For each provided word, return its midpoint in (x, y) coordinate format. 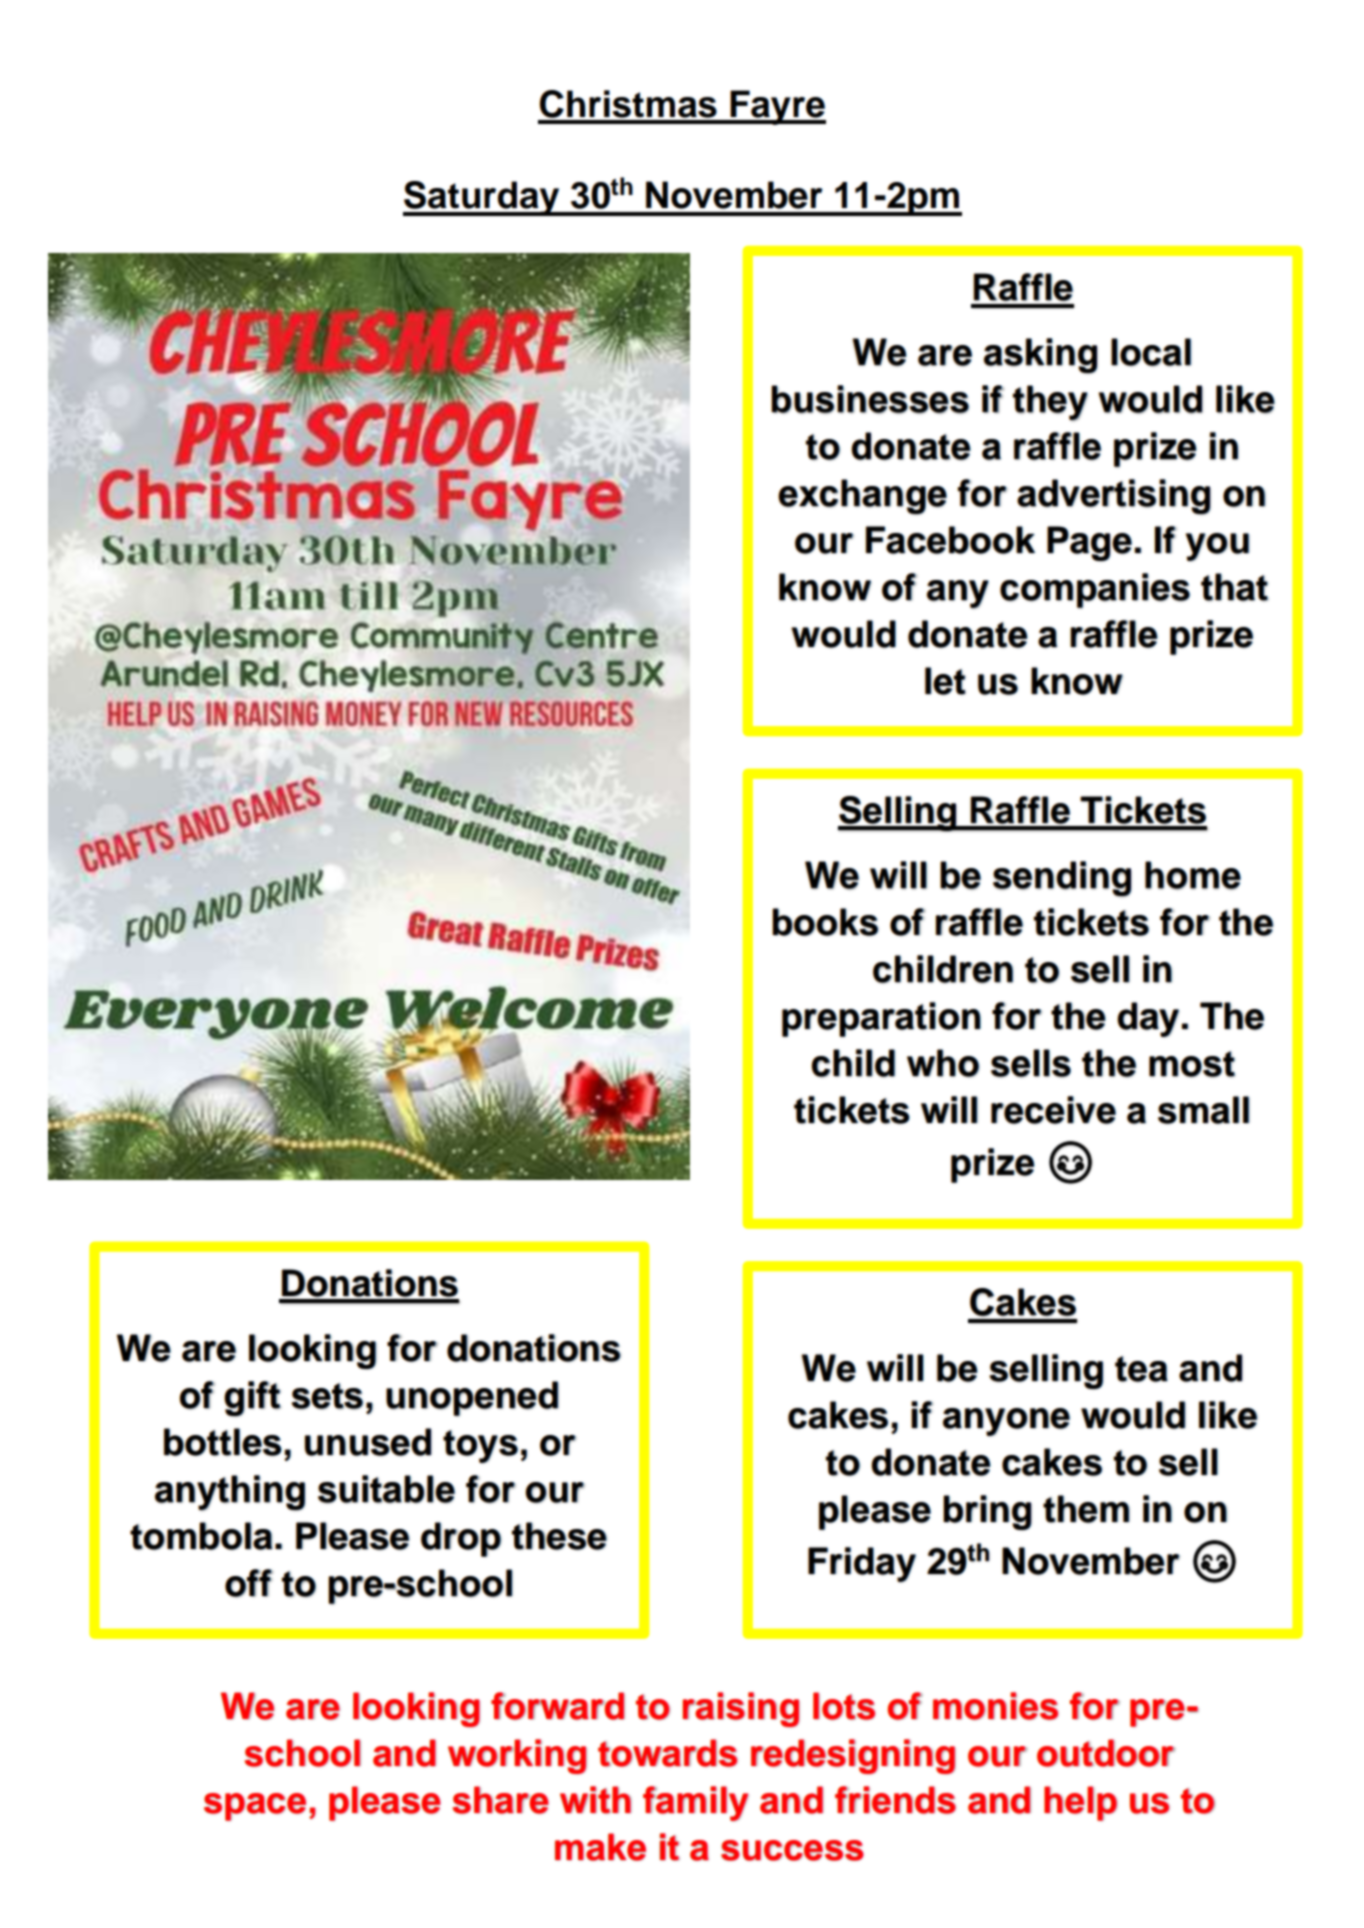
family (695, 1803)
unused (368, 1442)
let (945, 681)
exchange (862, 497)
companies (1095, 590)
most (1192, 1064)
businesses (870, 399)
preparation (881, 1019)
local (1151, 352)
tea (1141, 1369)
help (1081, 1803)
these (559, 1536)
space (255, 1807)
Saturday (482, 198)
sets (327, 1396)
